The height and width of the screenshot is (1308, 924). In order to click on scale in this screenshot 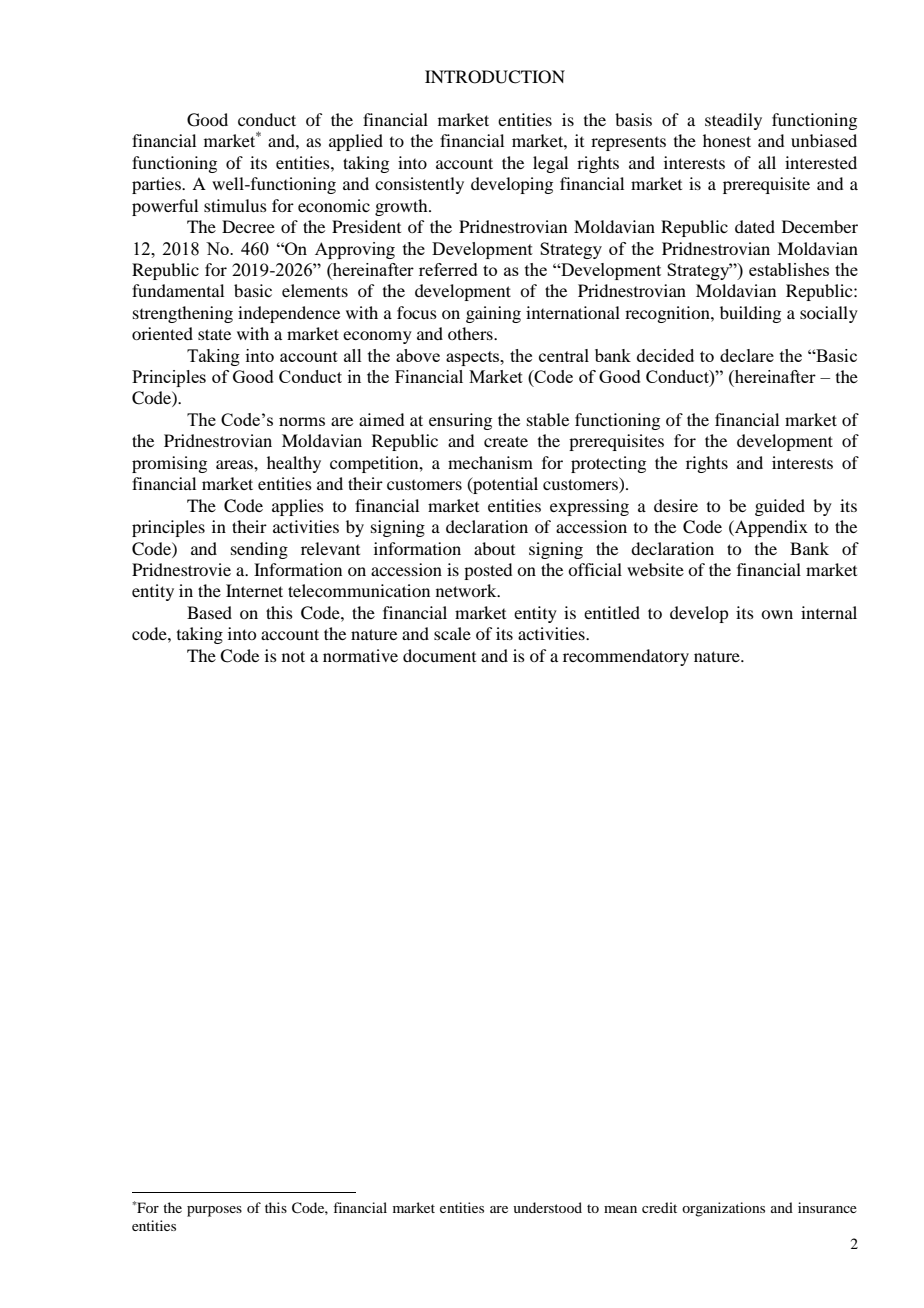, I will do `click(452, 633)`.
